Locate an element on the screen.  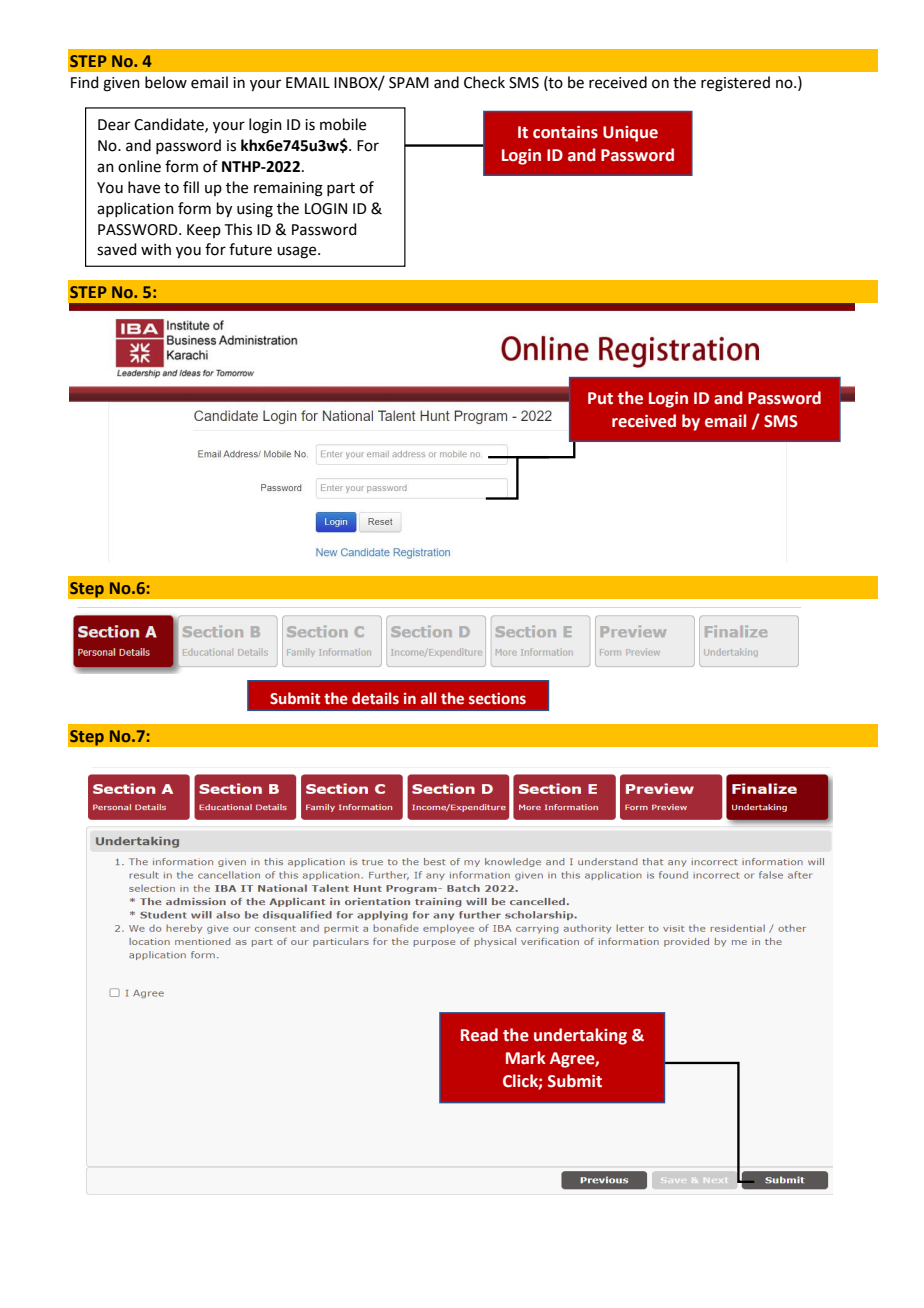
Put is located at coordinates (600, 398).
